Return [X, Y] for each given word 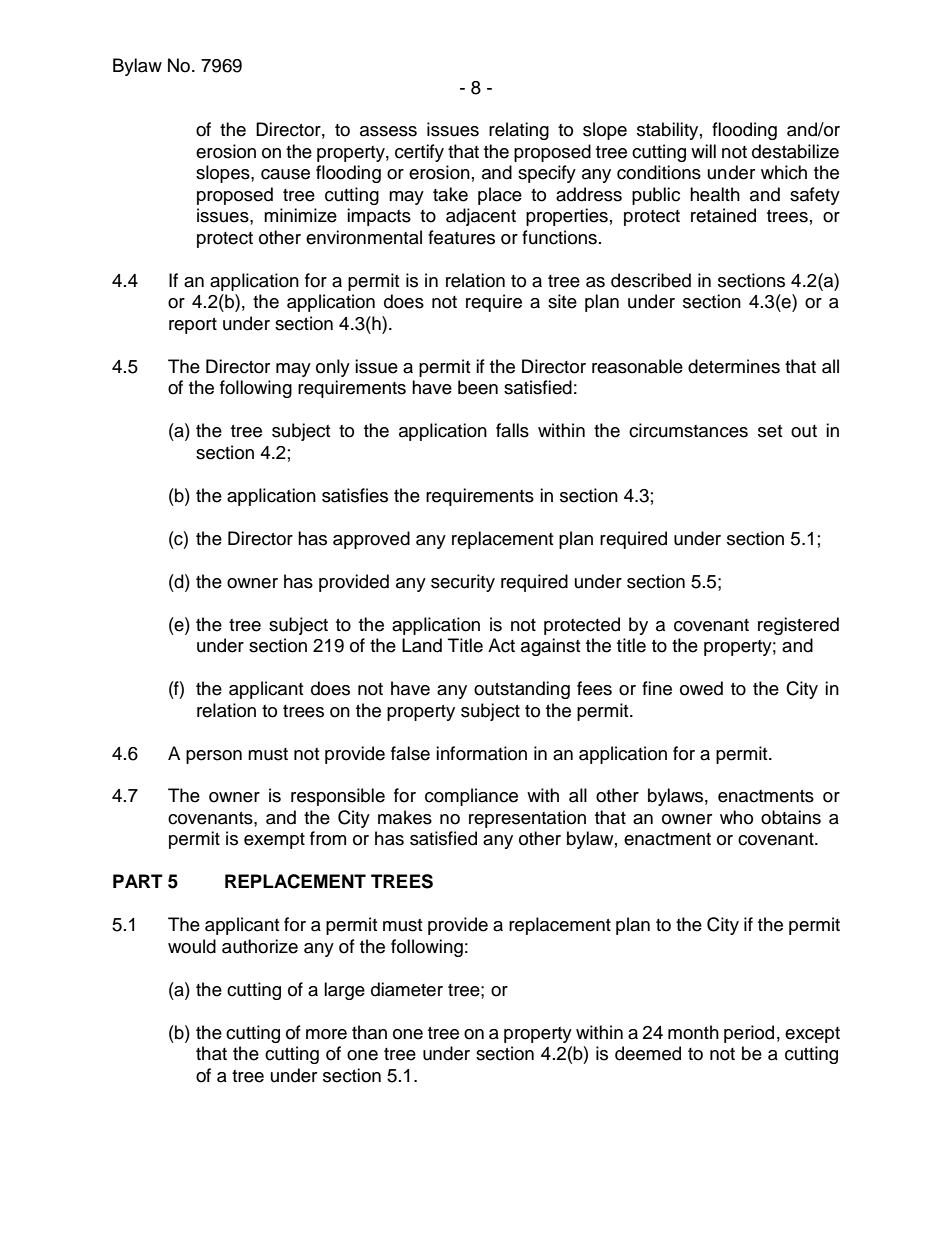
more [326, 1034]
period [749, 1034]
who [736, 817]
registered [798, 626]
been [478, 387]
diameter [407, 989]
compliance [471, 797]
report [193, 326]
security [463, 583]
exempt [274, 841]
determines [734, 366]
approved [371, 540]
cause [285, 174]
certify [419, 153]
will [703, 151]
